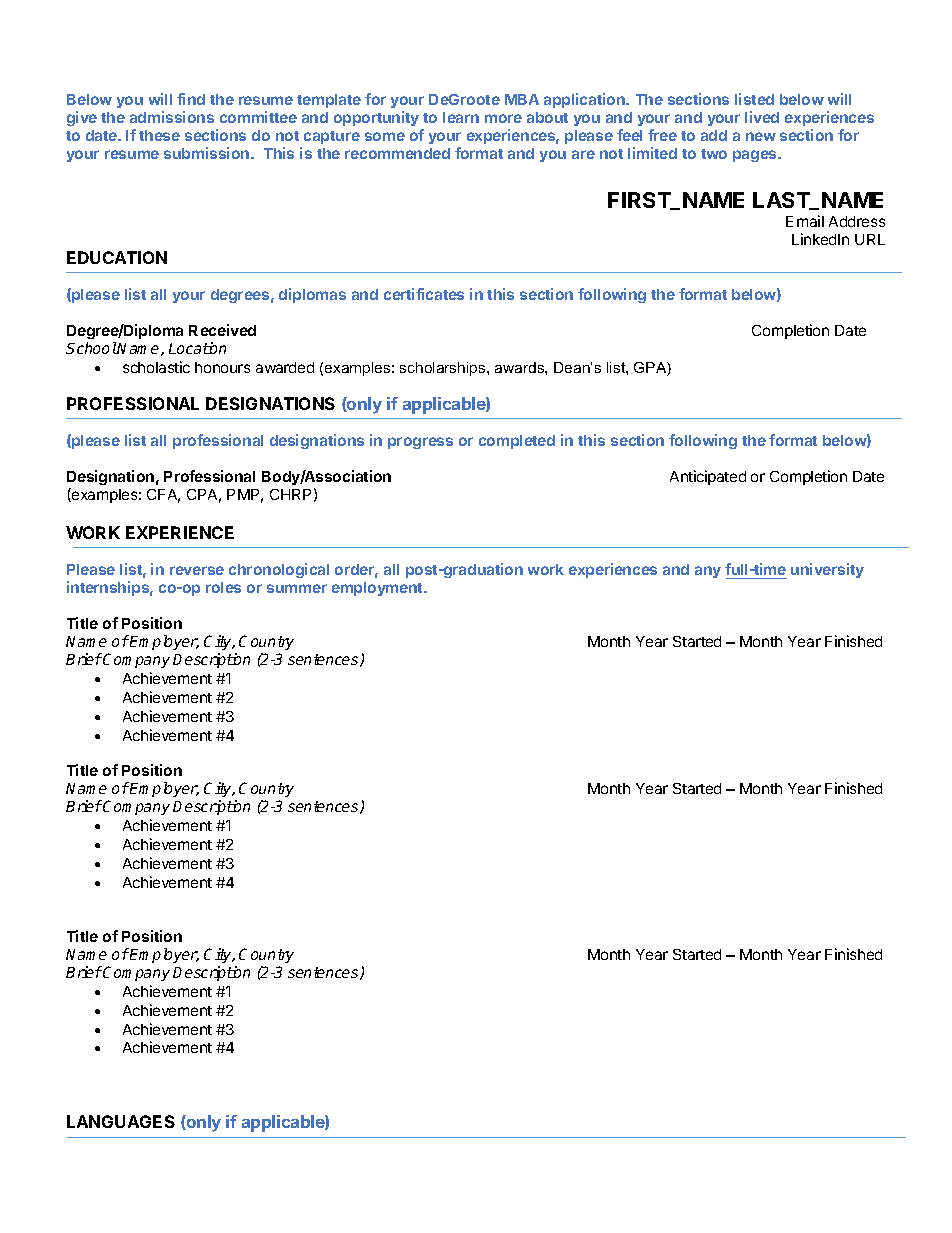  I want to click on new, so click(761, 136).
